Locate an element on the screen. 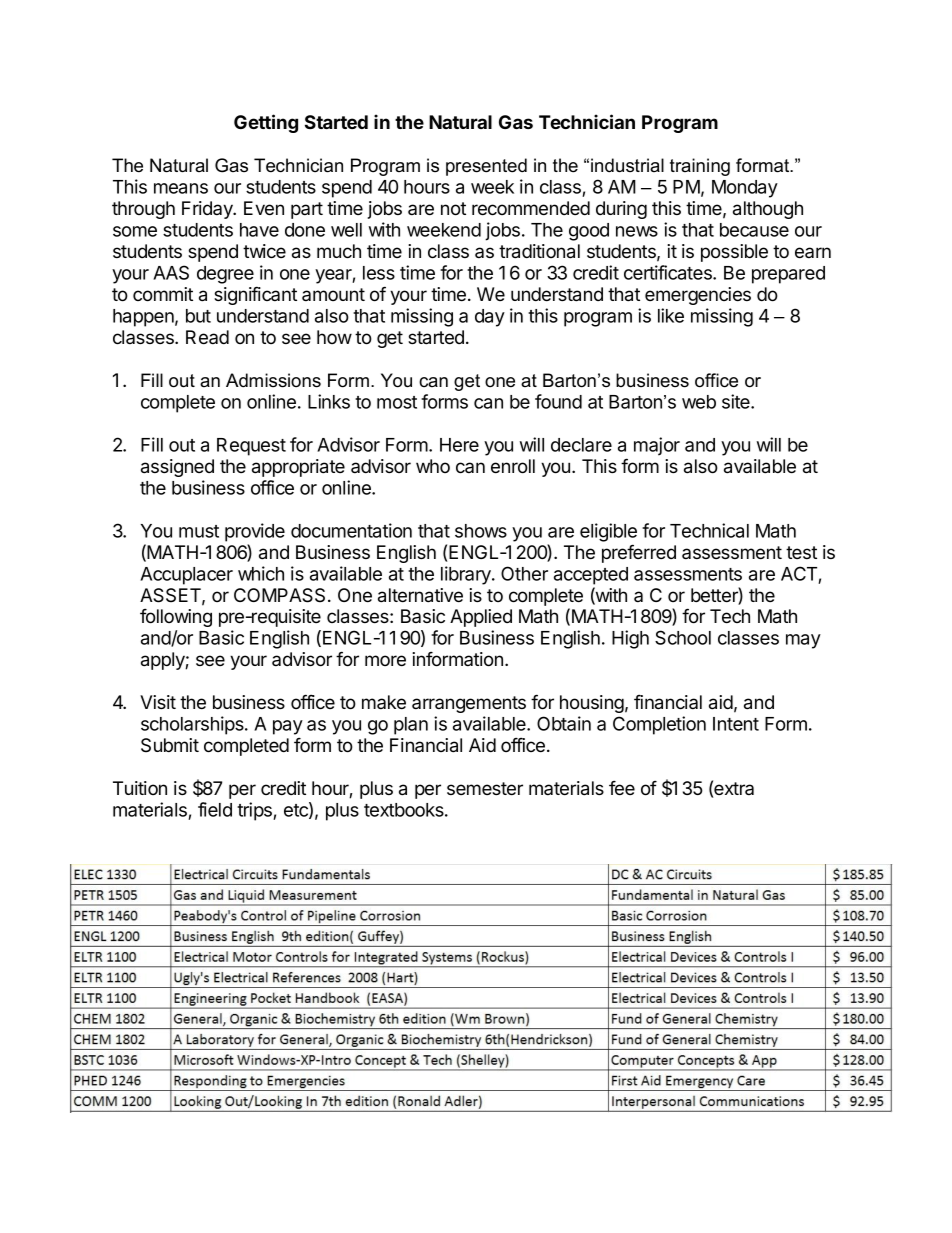 This screenshot has height=1233, width=952. following is located at coordinates (176, 618).
